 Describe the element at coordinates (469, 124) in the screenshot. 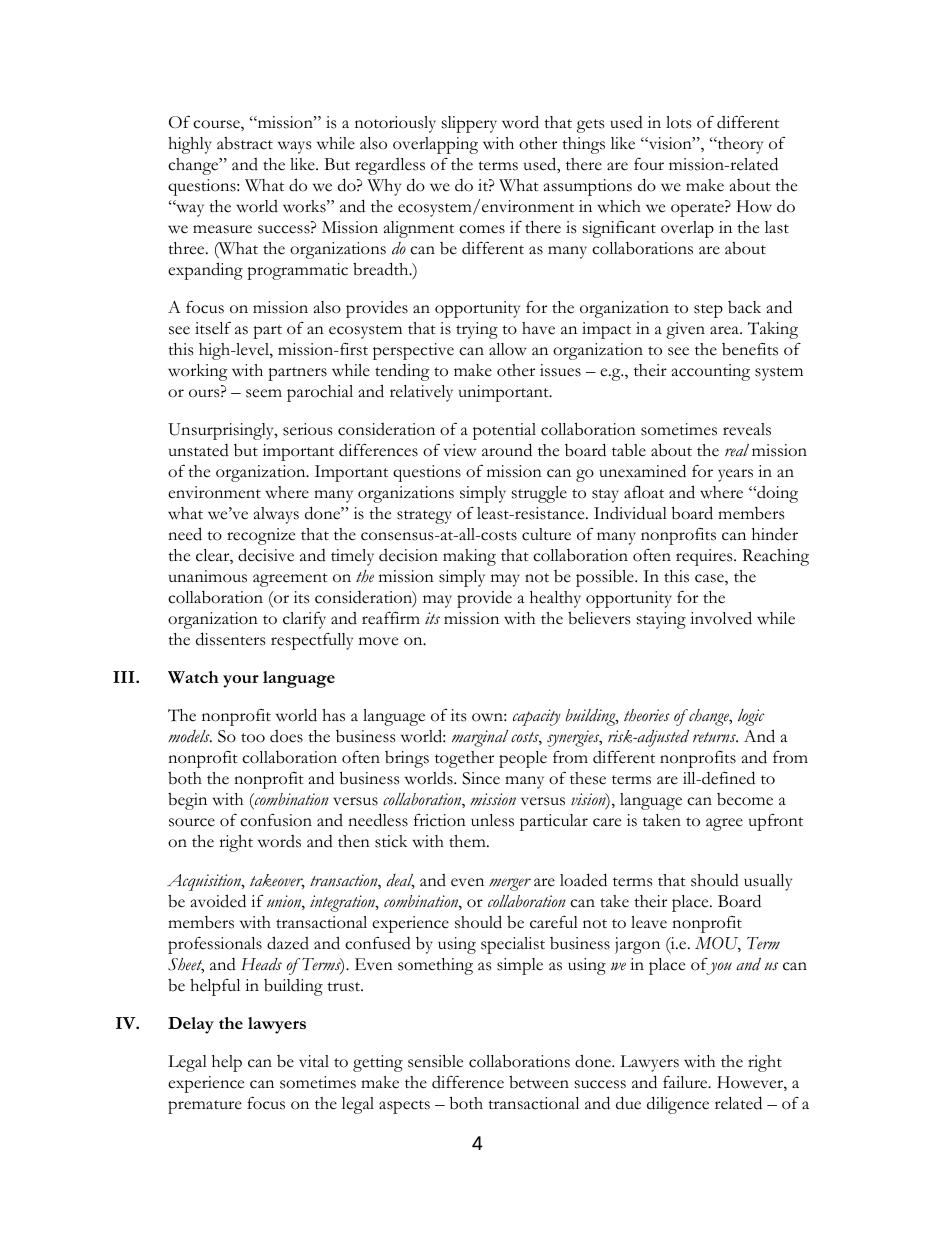

I see `slippery` at that location.
